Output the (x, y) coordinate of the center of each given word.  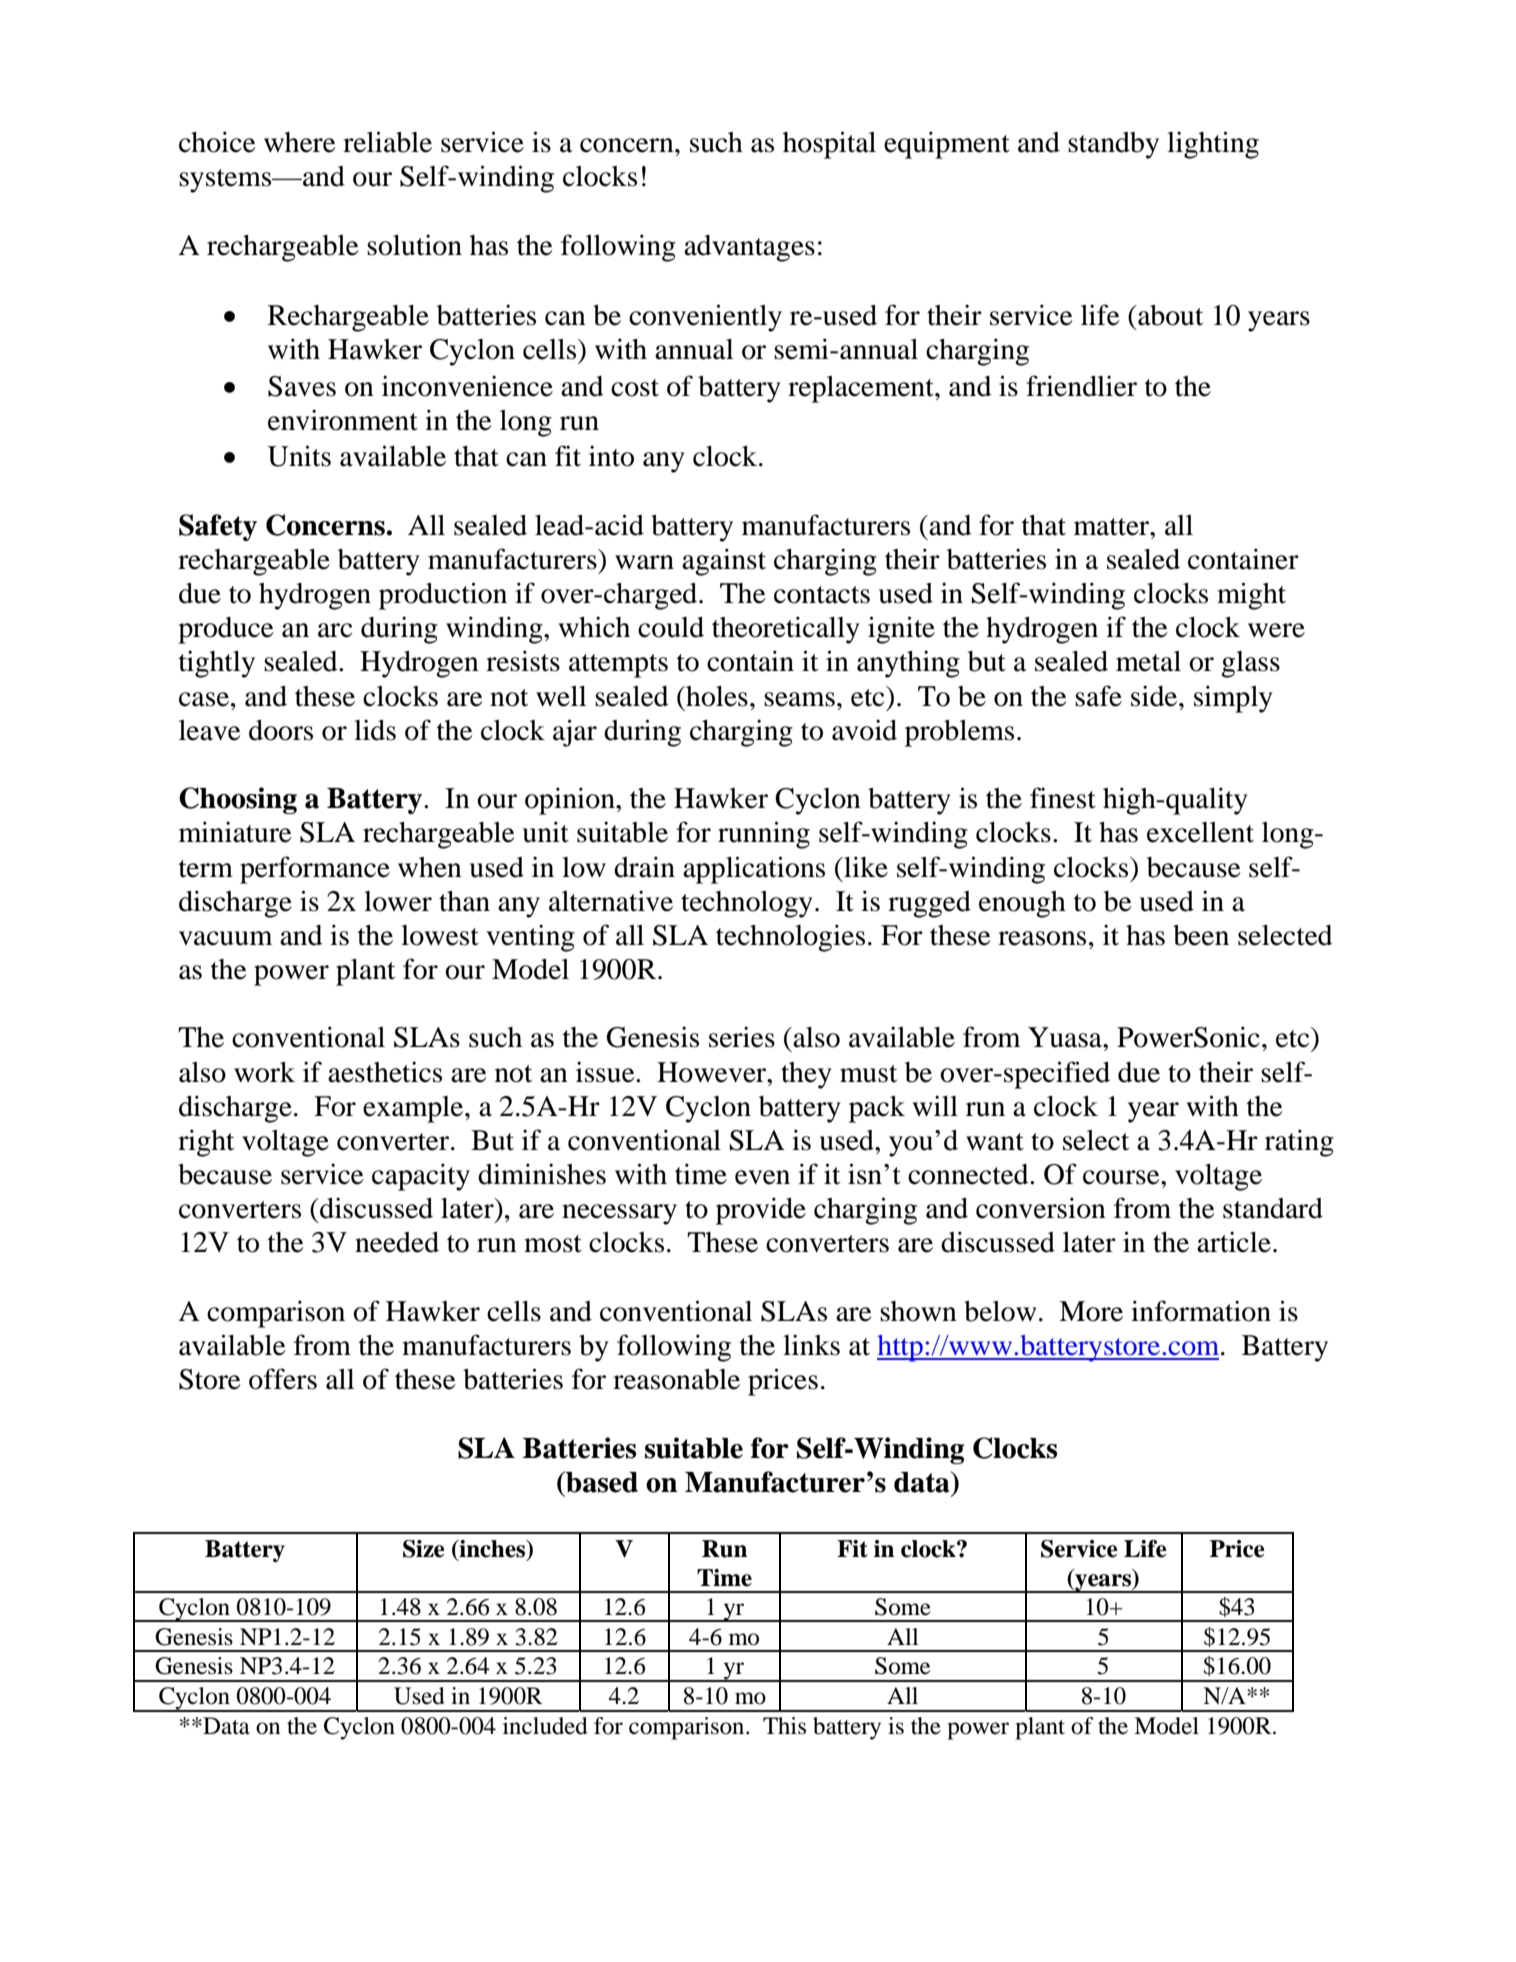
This (784, 1726)
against (724, 562)
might (1251, 596)
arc (335, 630)
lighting (1213, 145)
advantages (749, 248)
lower (398, 901)
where (300, 142)
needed (397, 1242)
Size (424, 1549)
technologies (790, 938)
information (1201, 1311)
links (811, 1345)
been (1201, 935)
